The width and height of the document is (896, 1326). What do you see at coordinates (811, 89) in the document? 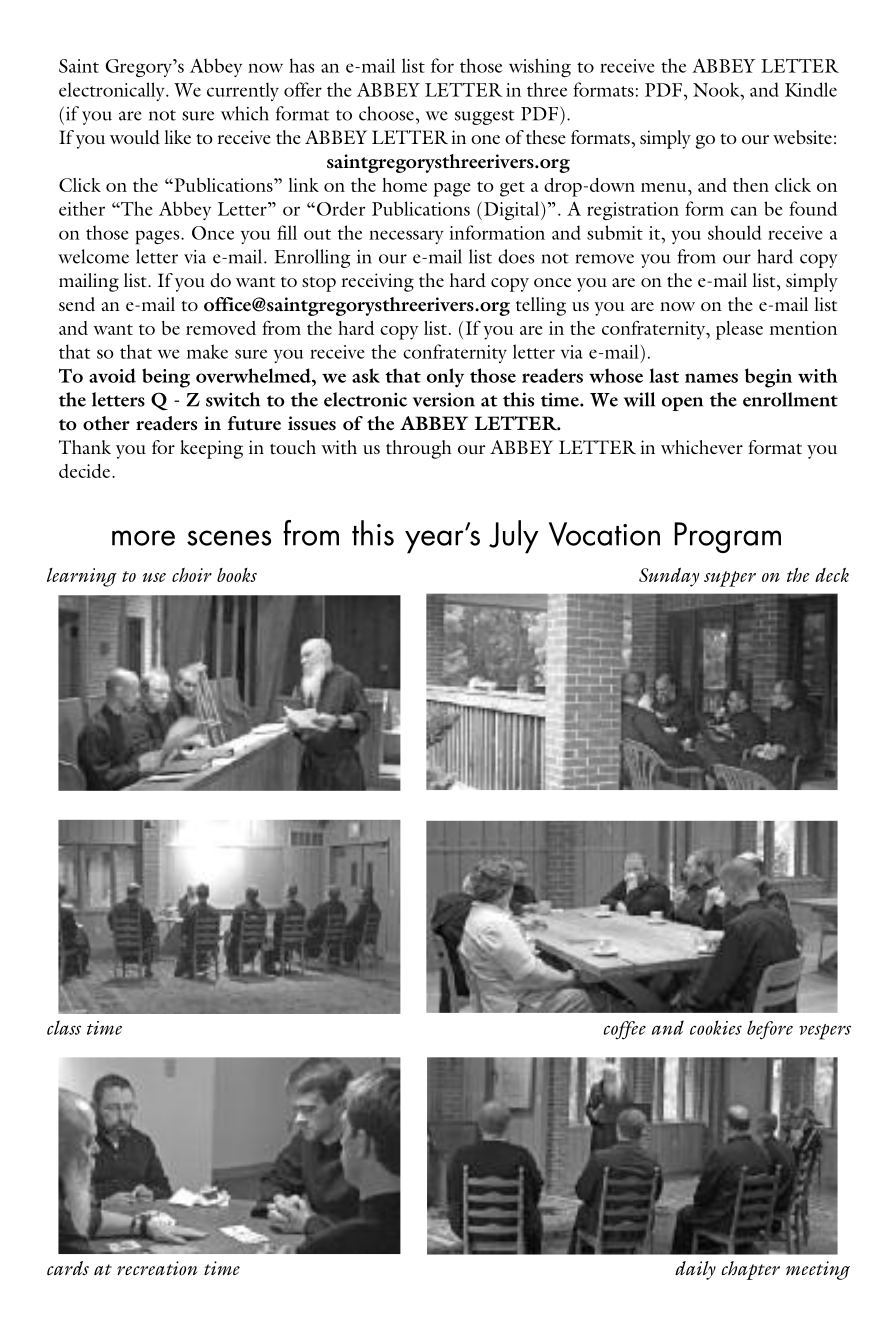
I see `Kindle` at bounding box center [811, 89].
